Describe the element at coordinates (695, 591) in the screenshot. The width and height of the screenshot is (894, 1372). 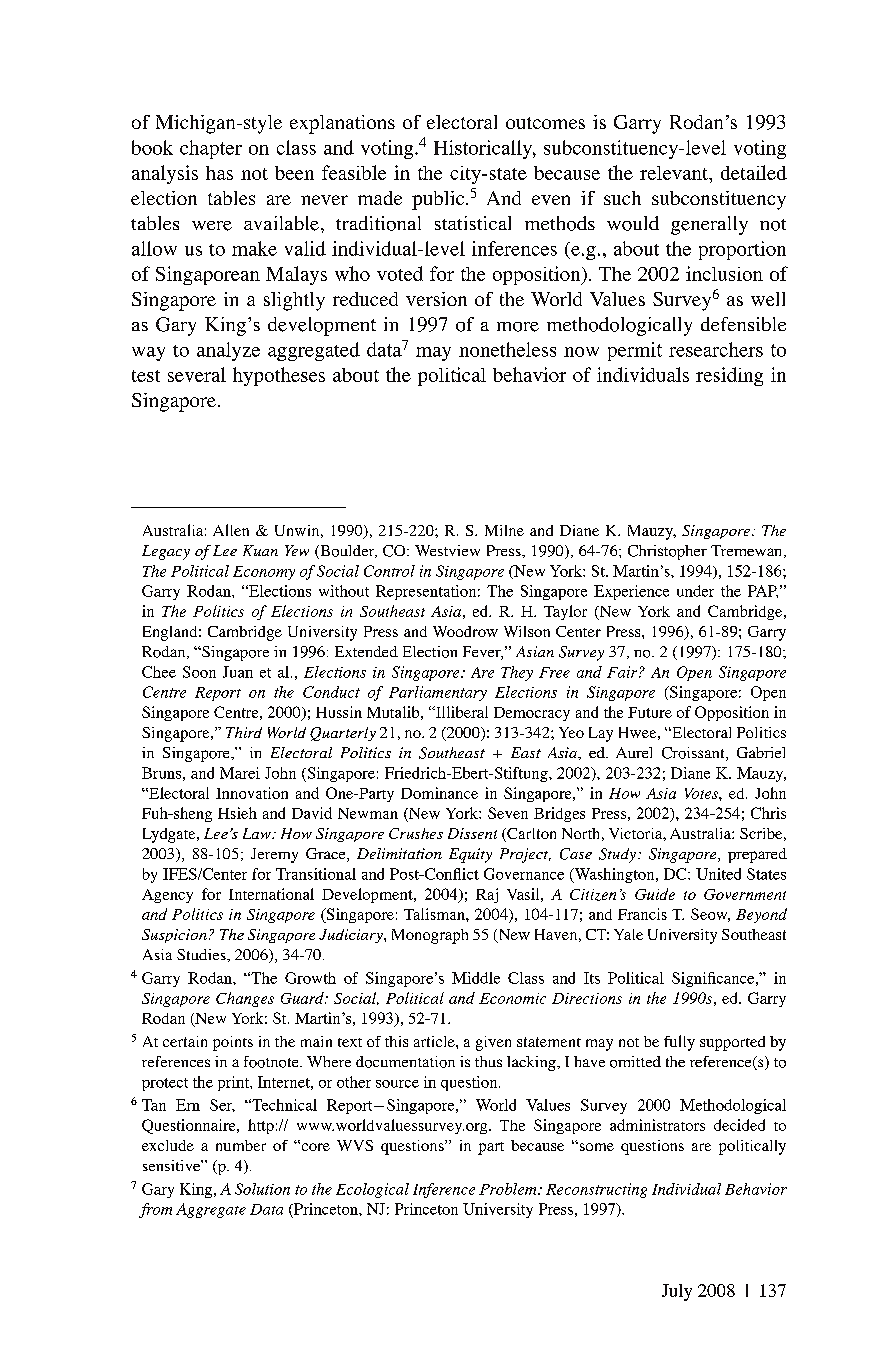
I see `under` at that location.
